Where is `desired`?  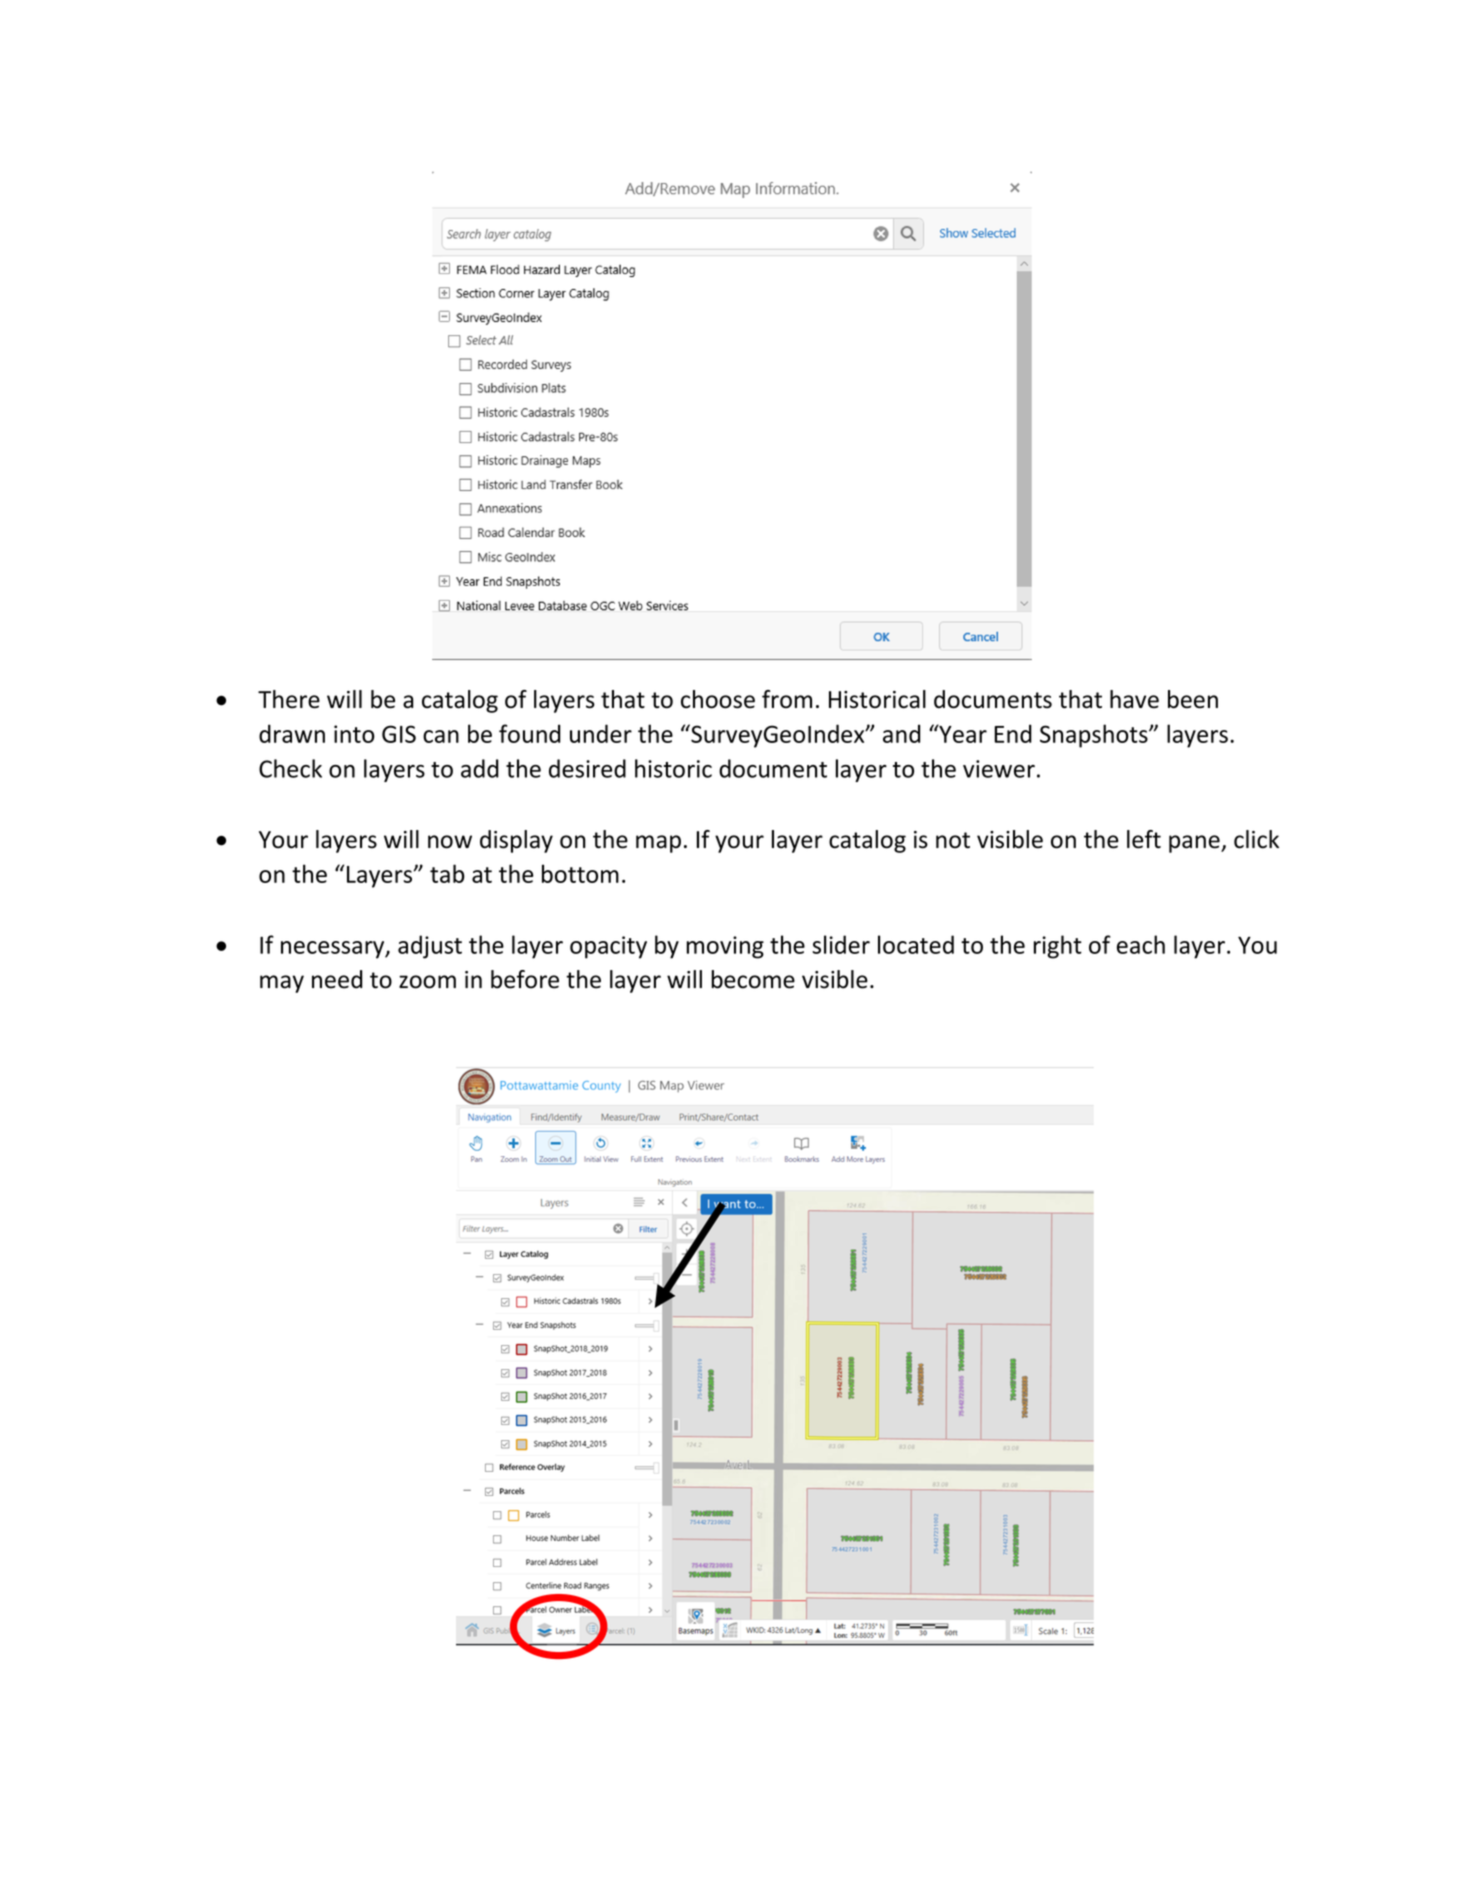 desired is located at coordinates (587, 768).
